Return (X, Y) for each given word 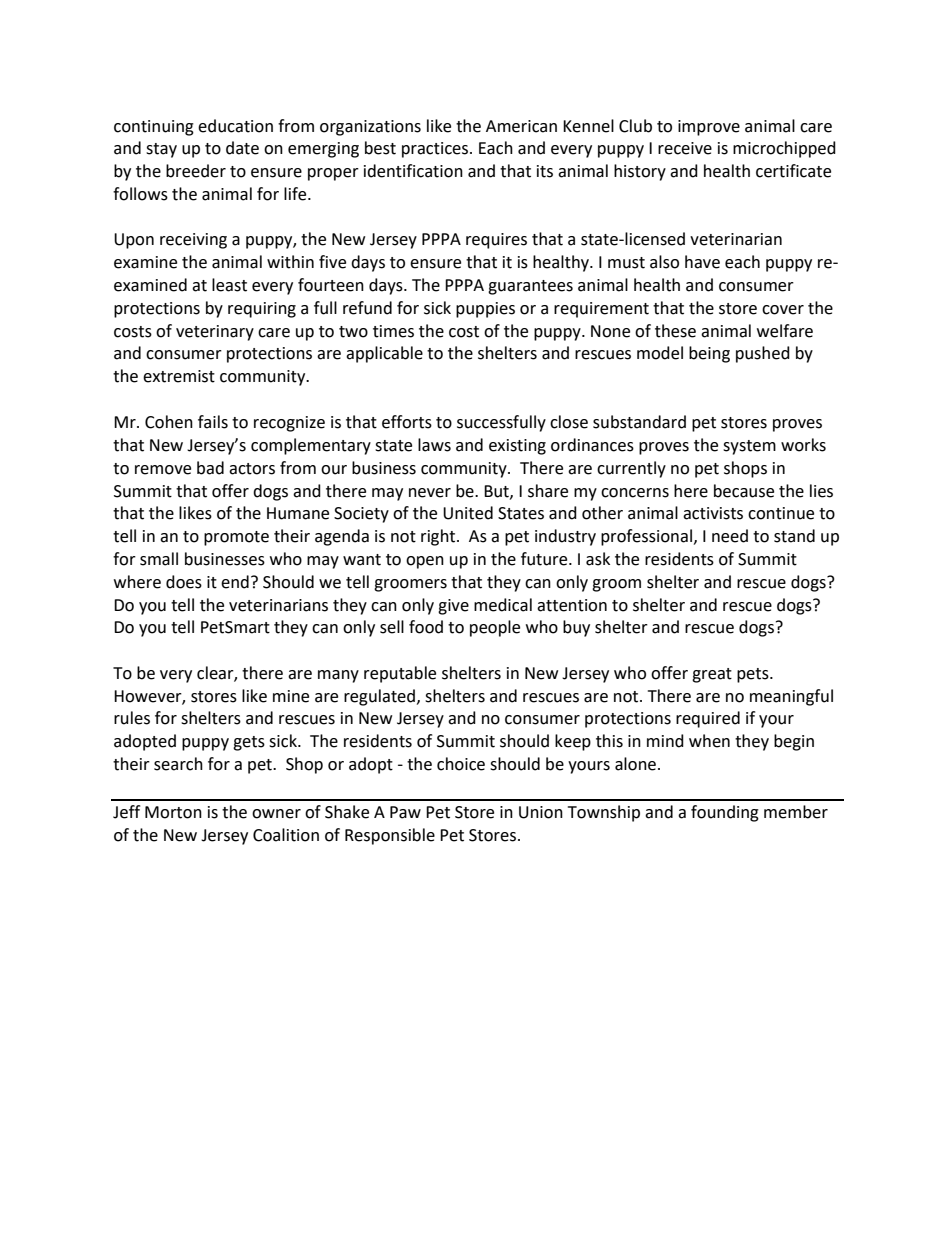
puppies (485, 310)
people (495, 628)
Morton (173, 812)
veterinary (215, 333)
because (744, 491)
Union (541, 812)
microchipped (784, 149)
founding (725, 813)
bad (210, 468)
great (712, 675)
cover (783, 310)
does (184, 582)
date (242, 148)
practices (436, 150)
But (497, 492)
